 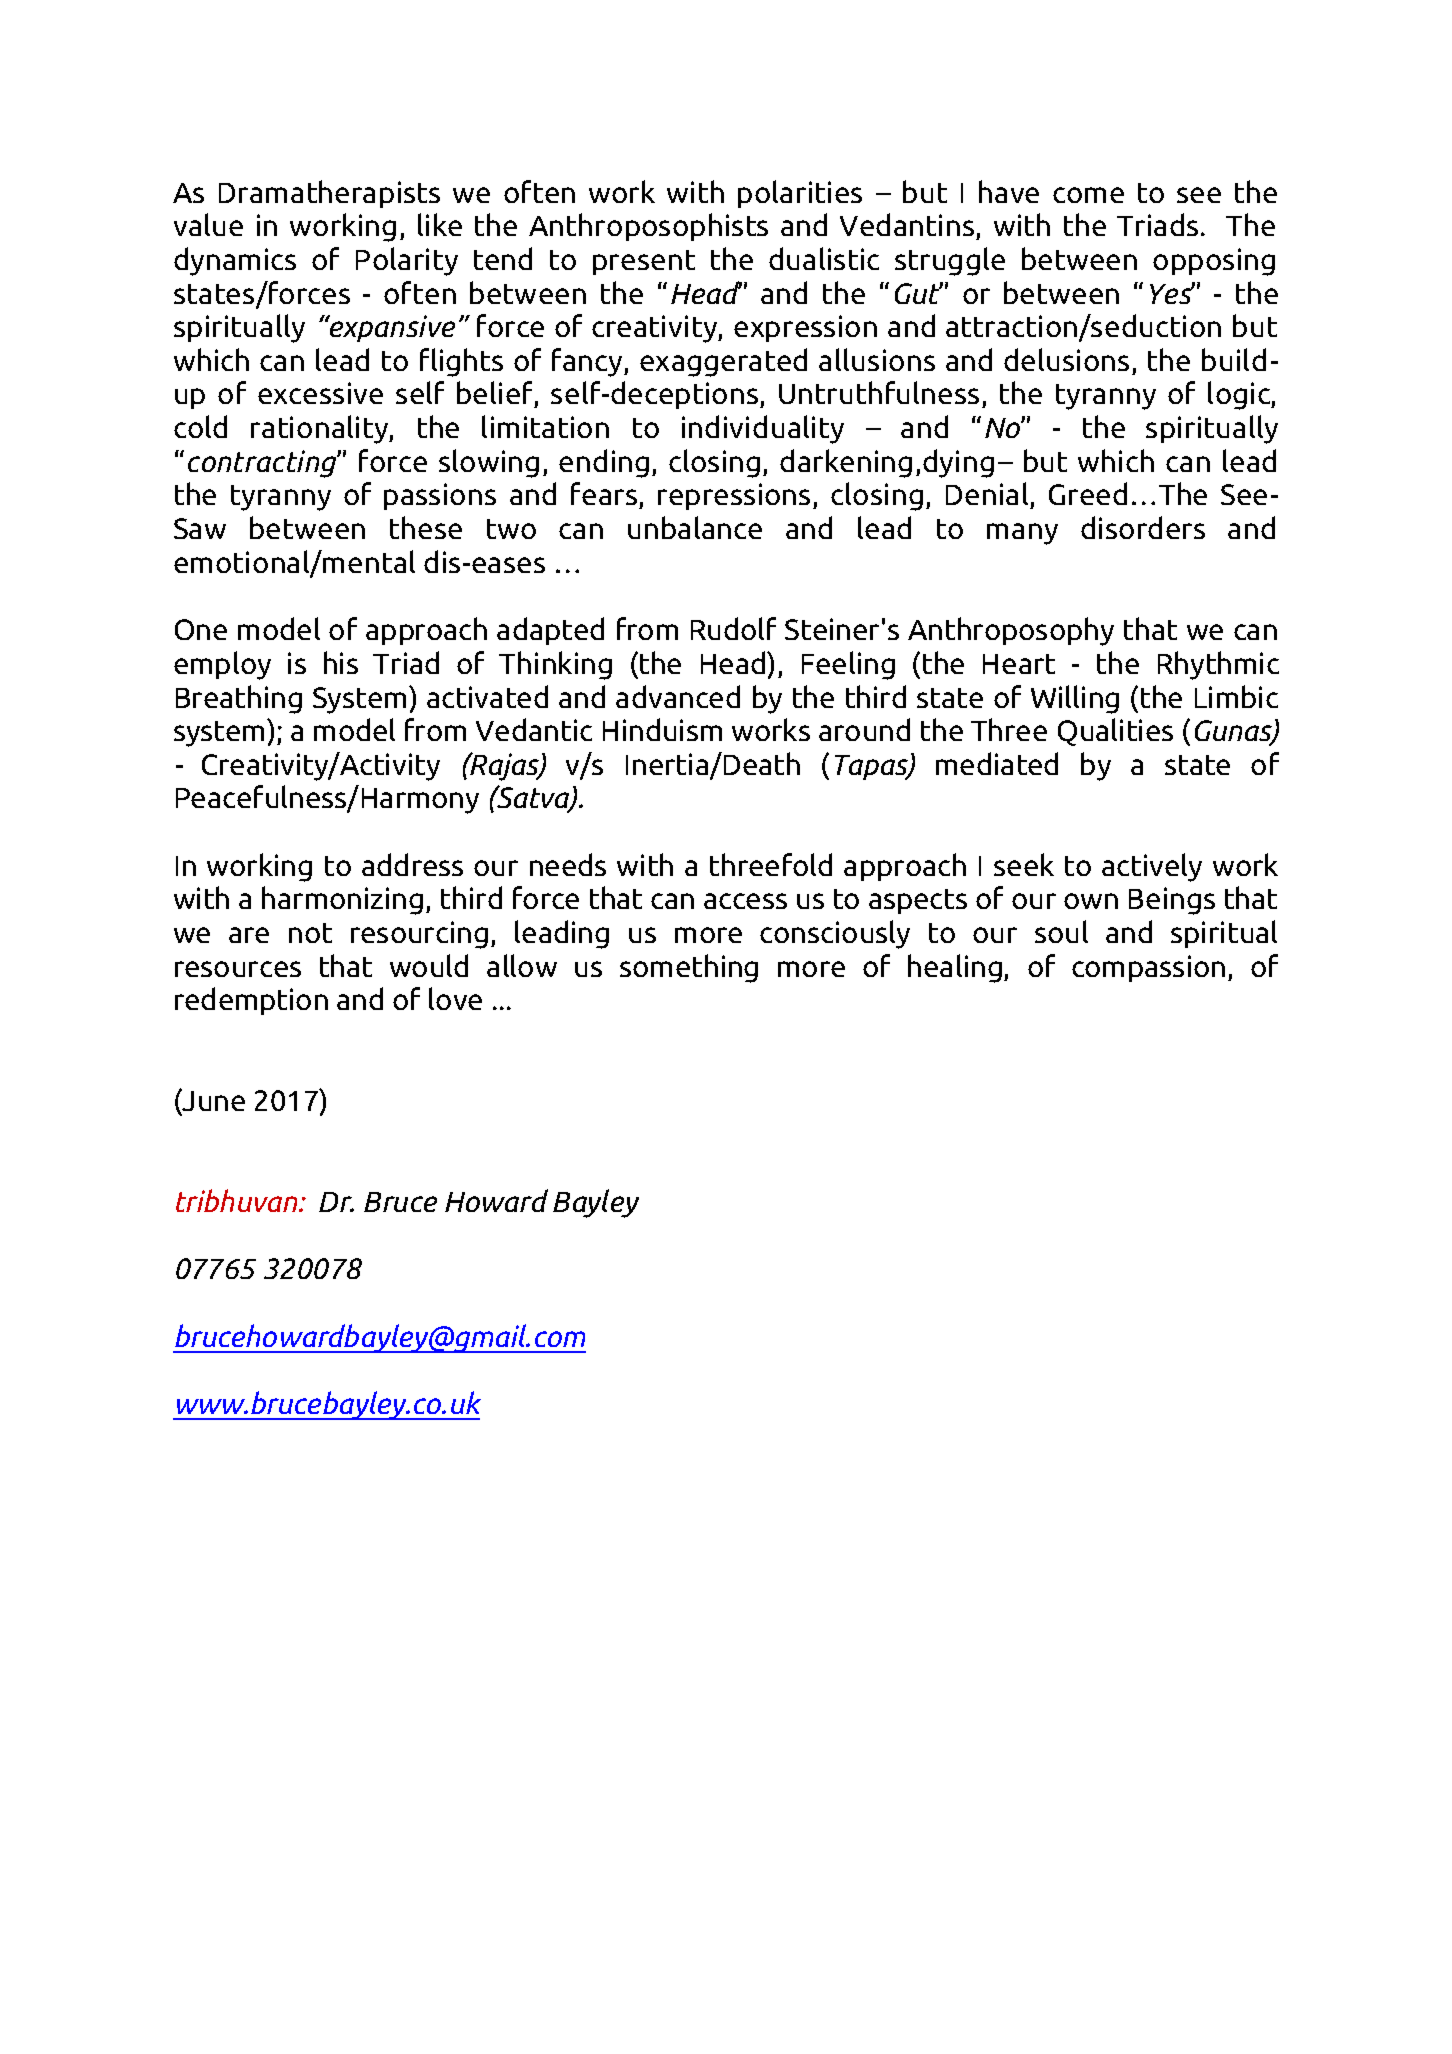 What do you see at coordinates (238, 969) in the page?
I see `resources` at bounding box center [238, 969].
